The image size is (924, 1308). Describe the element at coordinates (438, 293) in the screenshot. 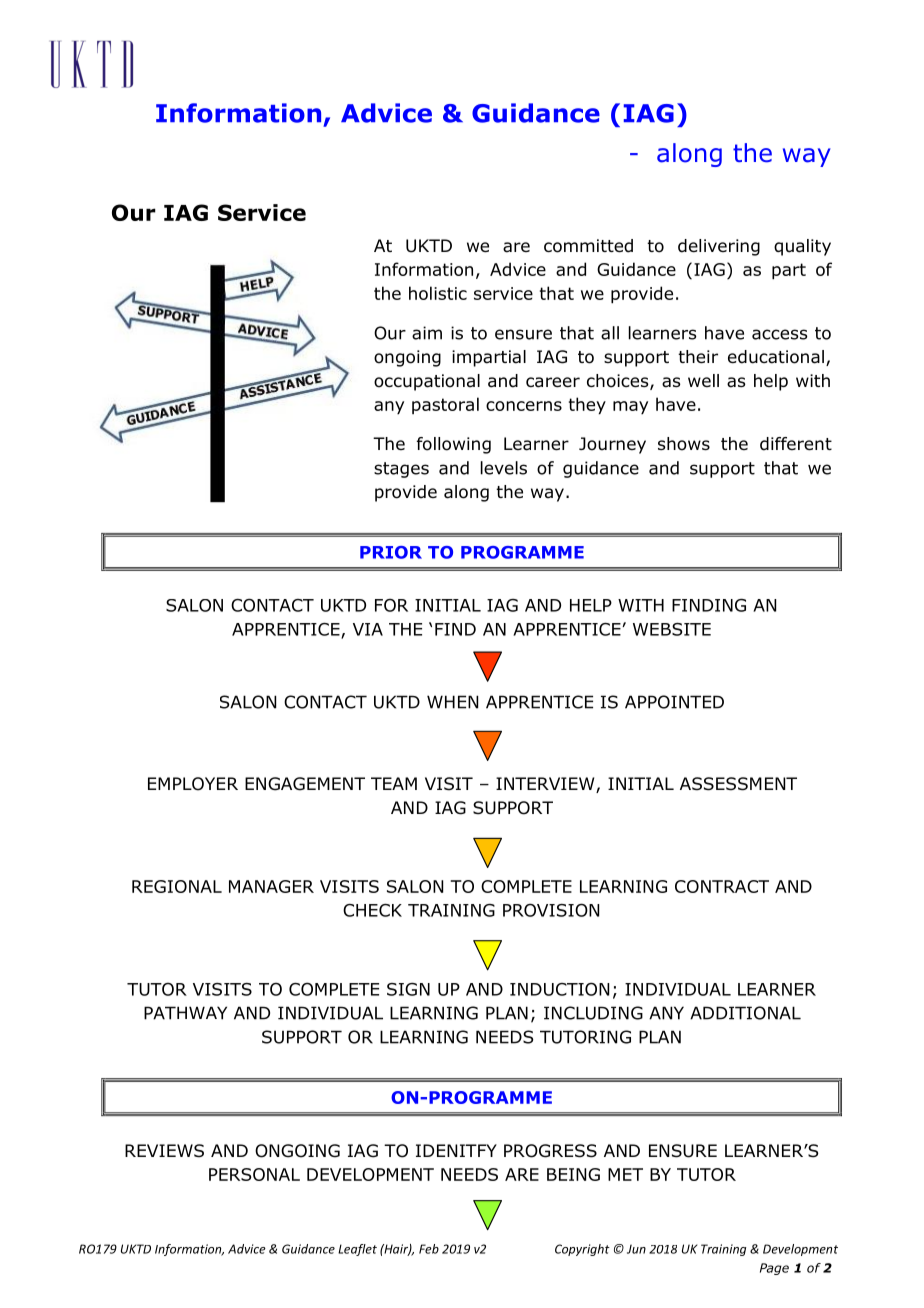

I see `holistic` at that location.
